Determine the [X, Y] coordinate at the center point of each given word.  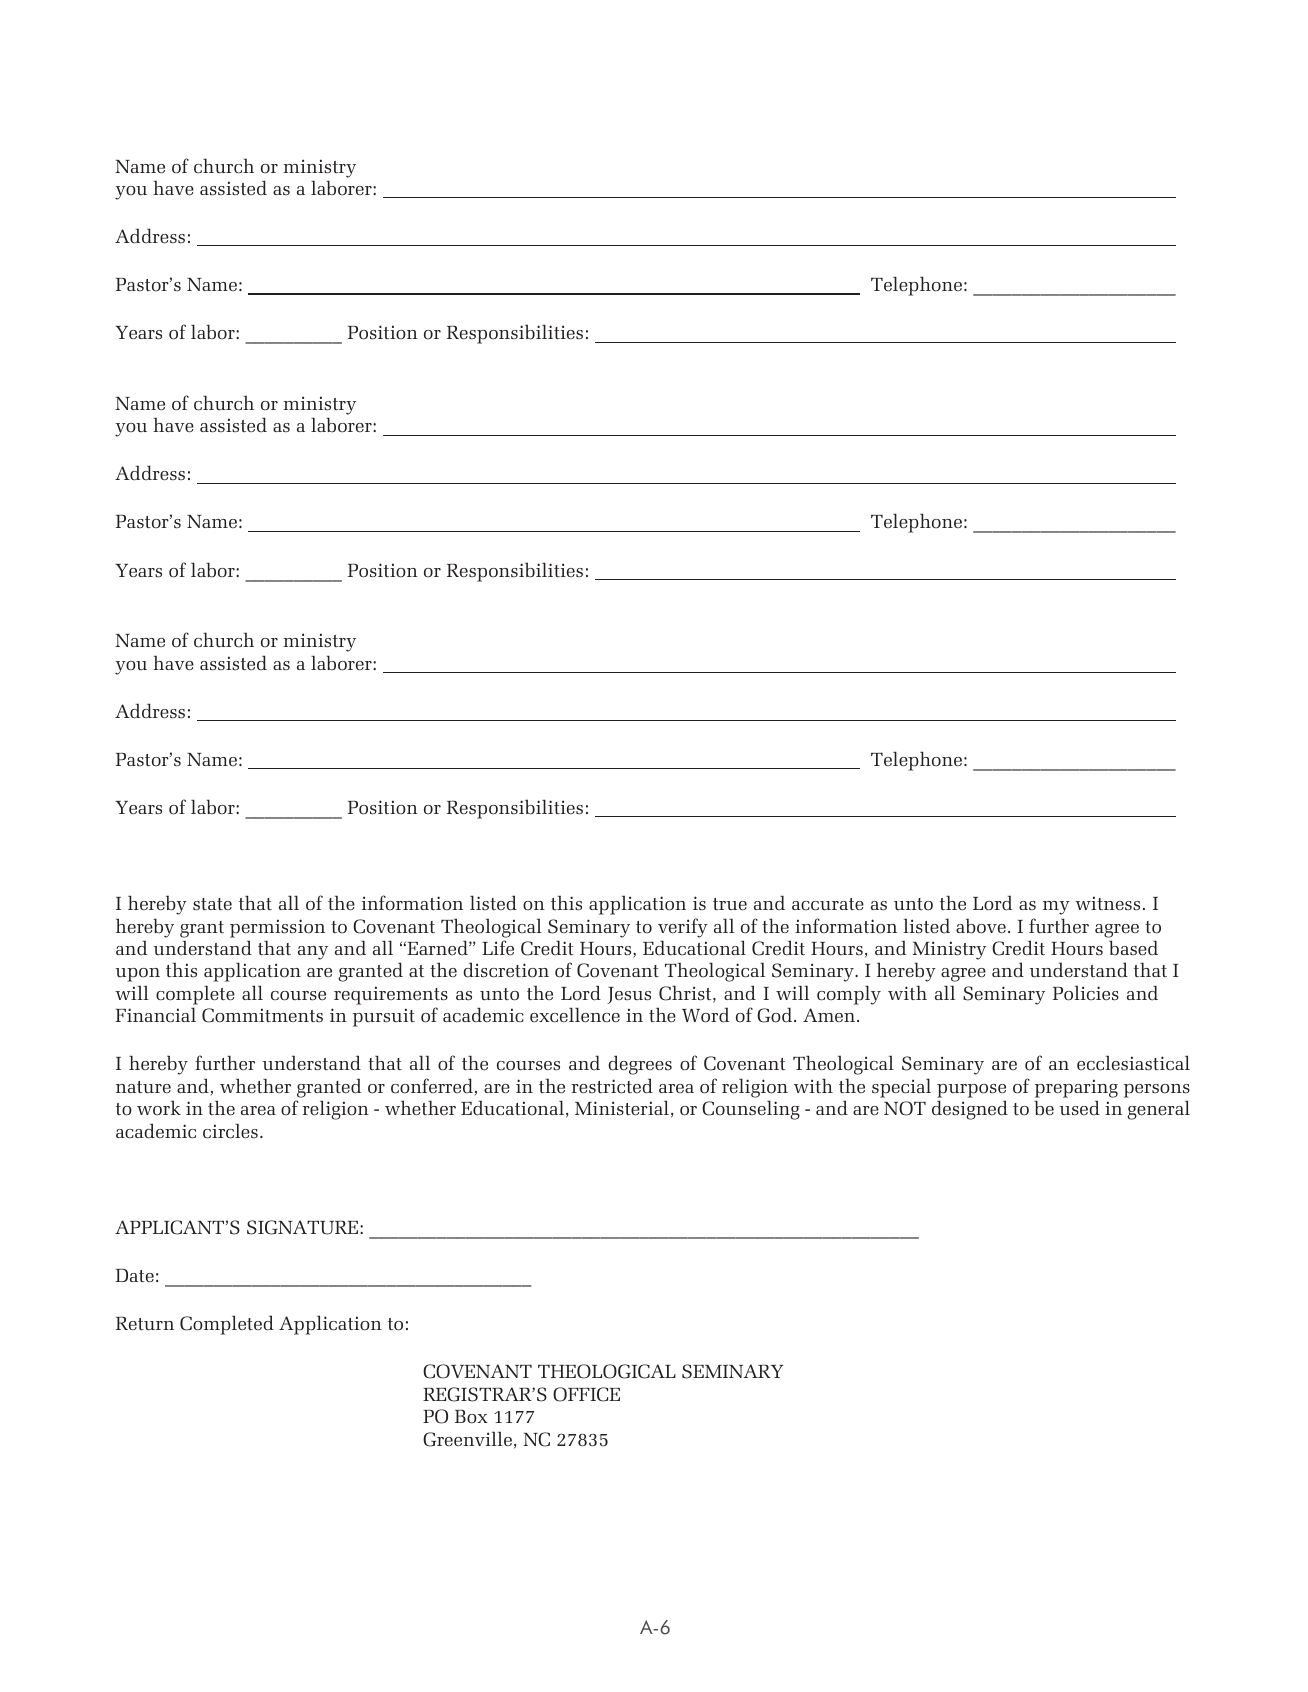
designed [970, 1110]
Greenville [467, 1439]
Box [471, 1416]
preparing [1076, 1088]
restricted [612, 1086]
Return [145, 1323]
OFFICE [586, 1394]
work [159, 1108]
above [981, 926]
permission [277, 928]
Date [135, 1275]
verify [683, 928]
